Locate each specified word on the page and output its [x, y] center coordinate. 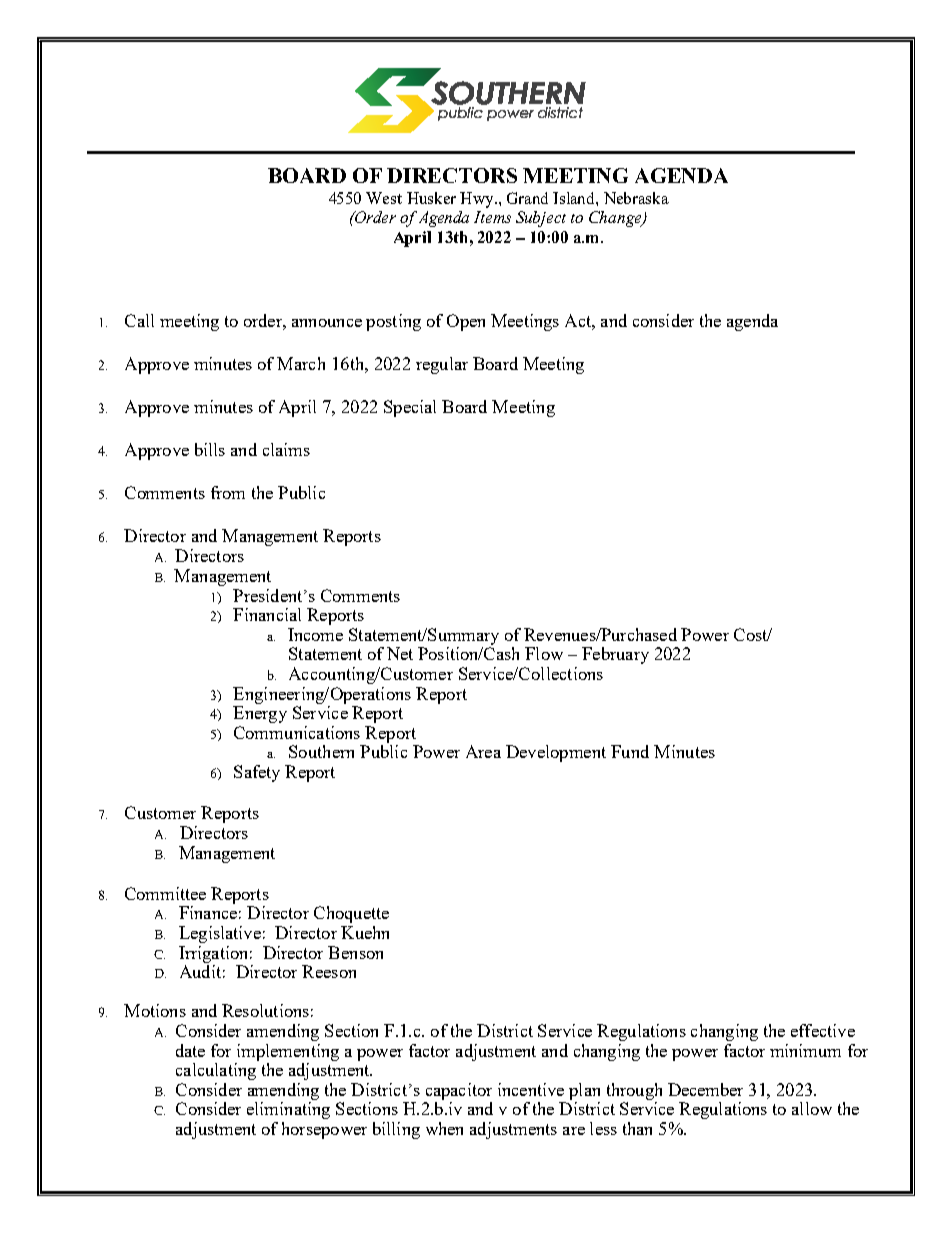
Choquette [351, 914]
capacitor [459, 1091]
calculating [216, 1071]
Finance [208, 912]
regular [442, 365]
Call [139, 320]
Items [492, 217]
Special [410, 408]
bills [210, 449]
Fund [630, 751]
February [615, 655]
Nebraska [636, 198]
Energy [260, 714]
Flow [544, 653]
